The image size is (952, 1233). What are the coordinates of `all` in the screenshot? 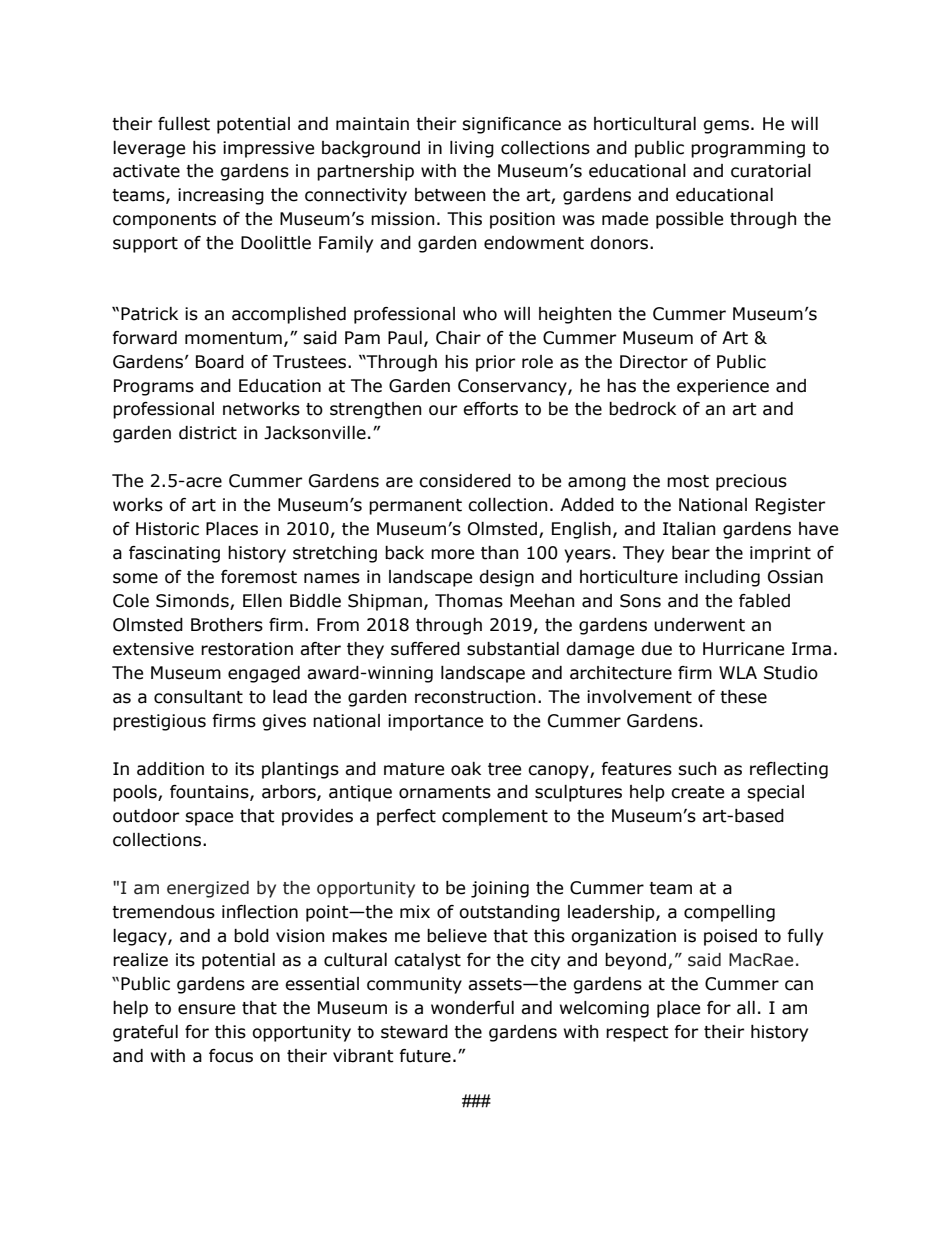 It's located at (746, 1008).
